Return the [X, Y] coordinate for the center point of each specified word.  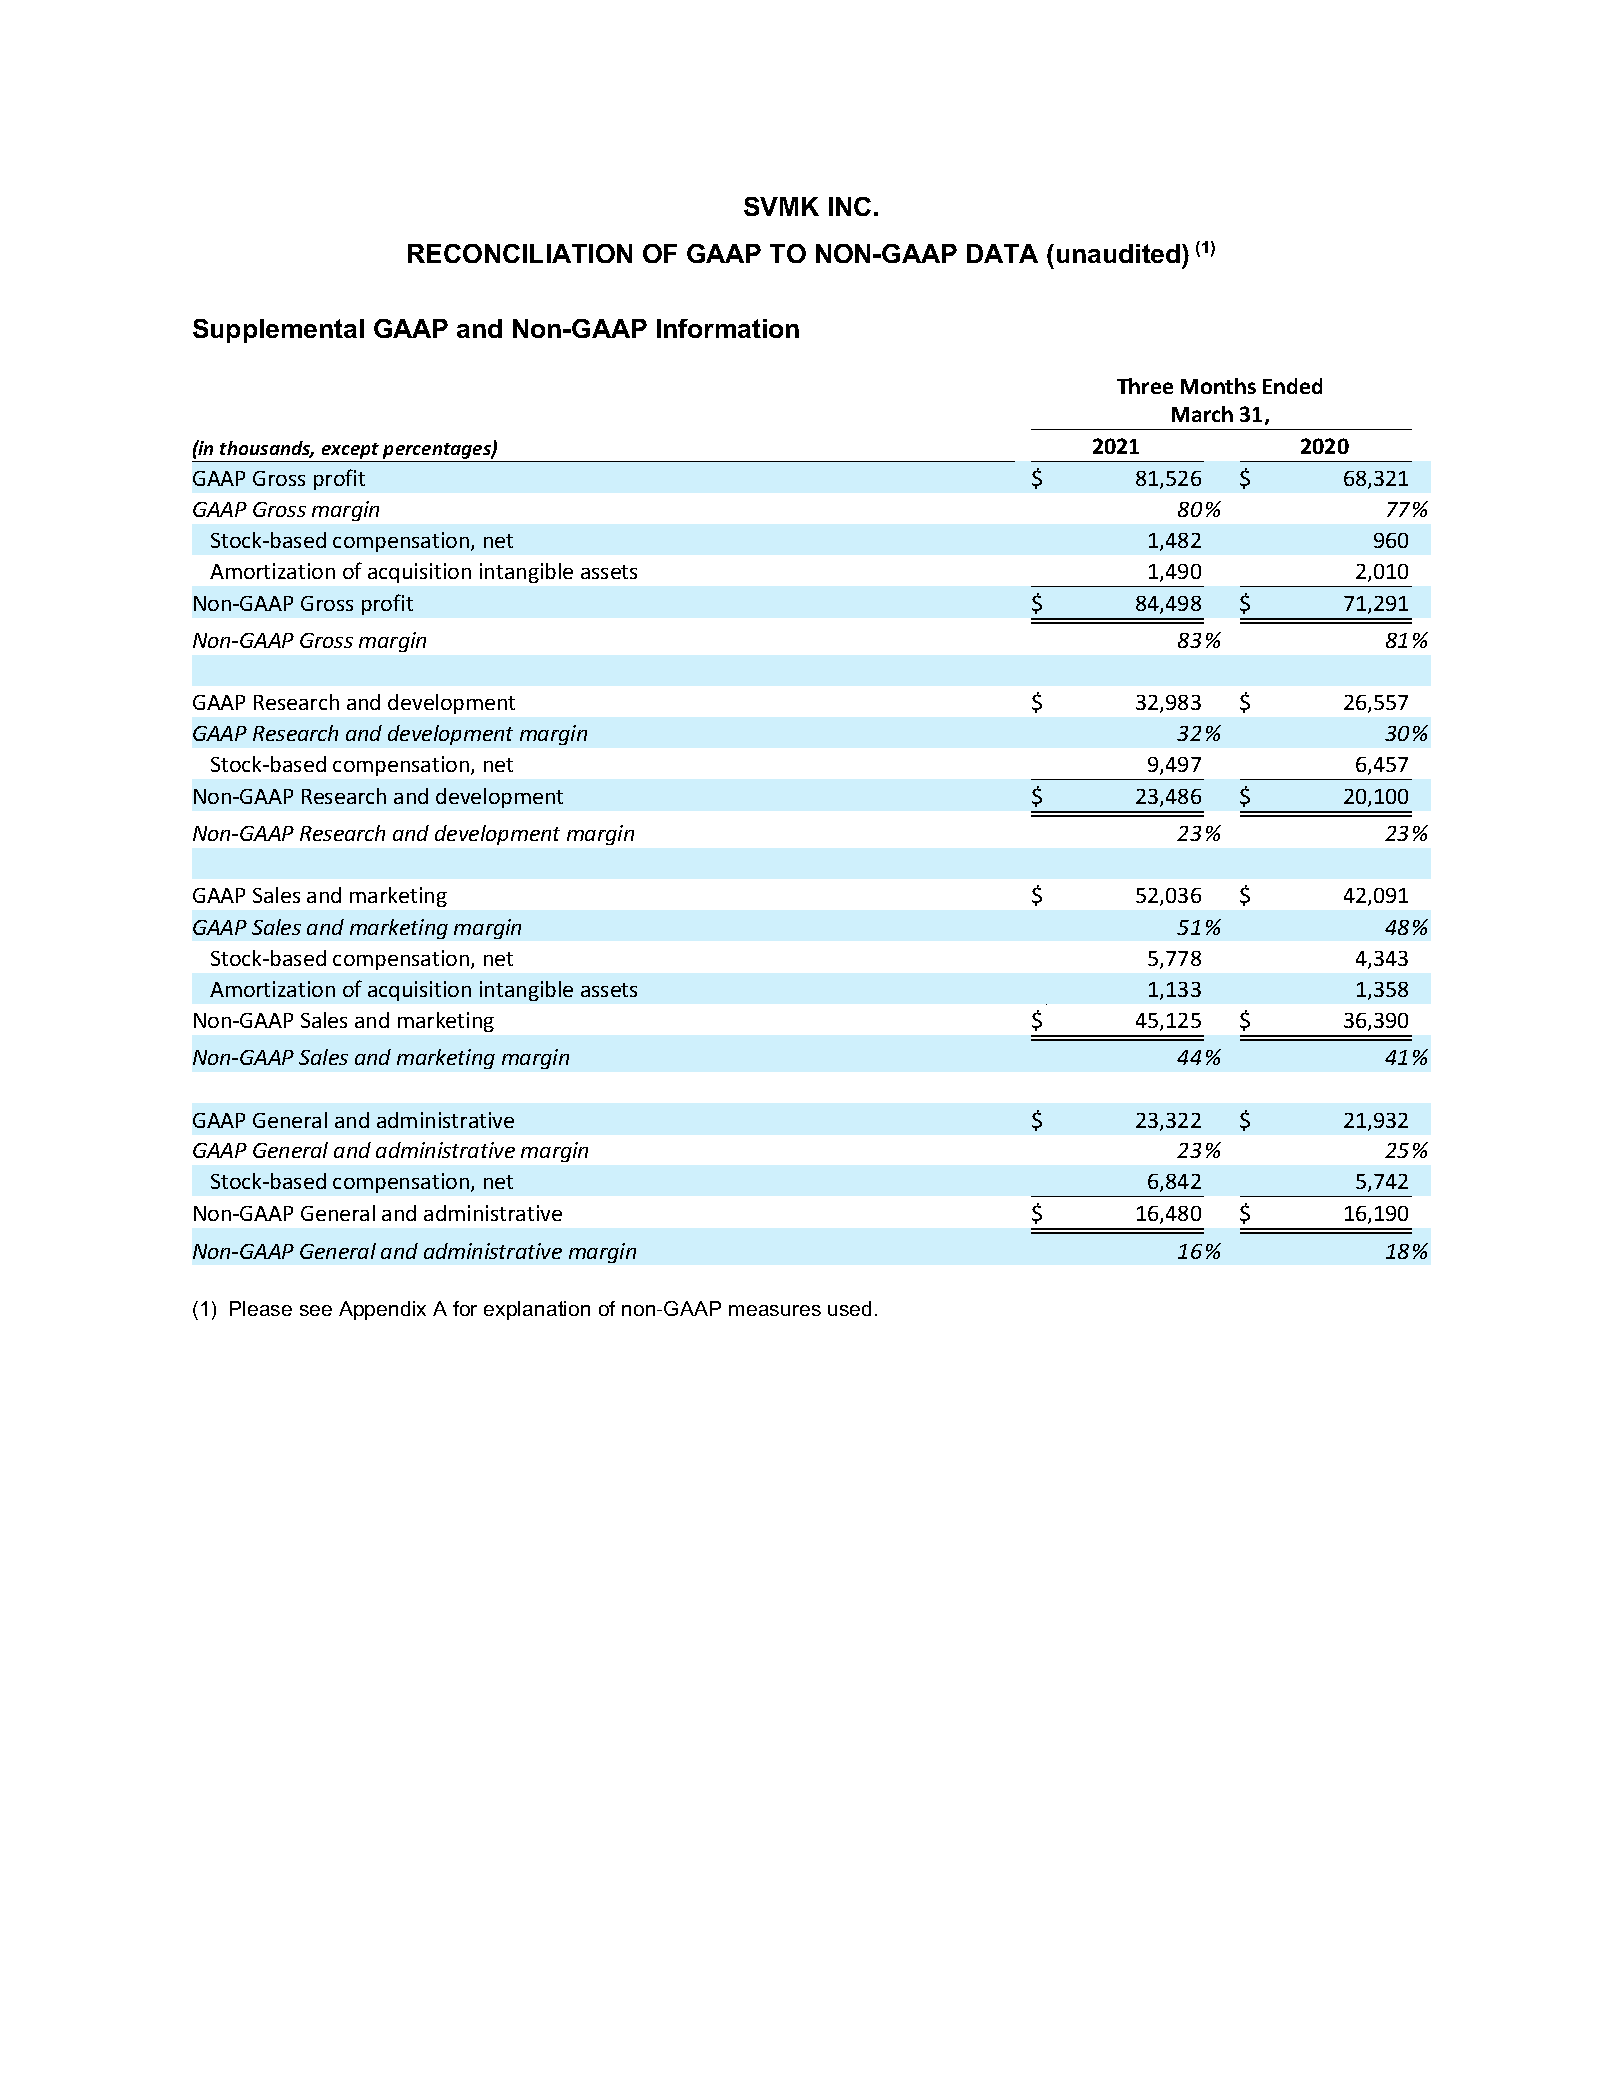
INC [850, 206]
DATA [1002, 253]
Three [1145, 386]
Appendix [382, 1310]
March [1202, 414]
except [350, 451]
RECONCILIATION [520, 253]
